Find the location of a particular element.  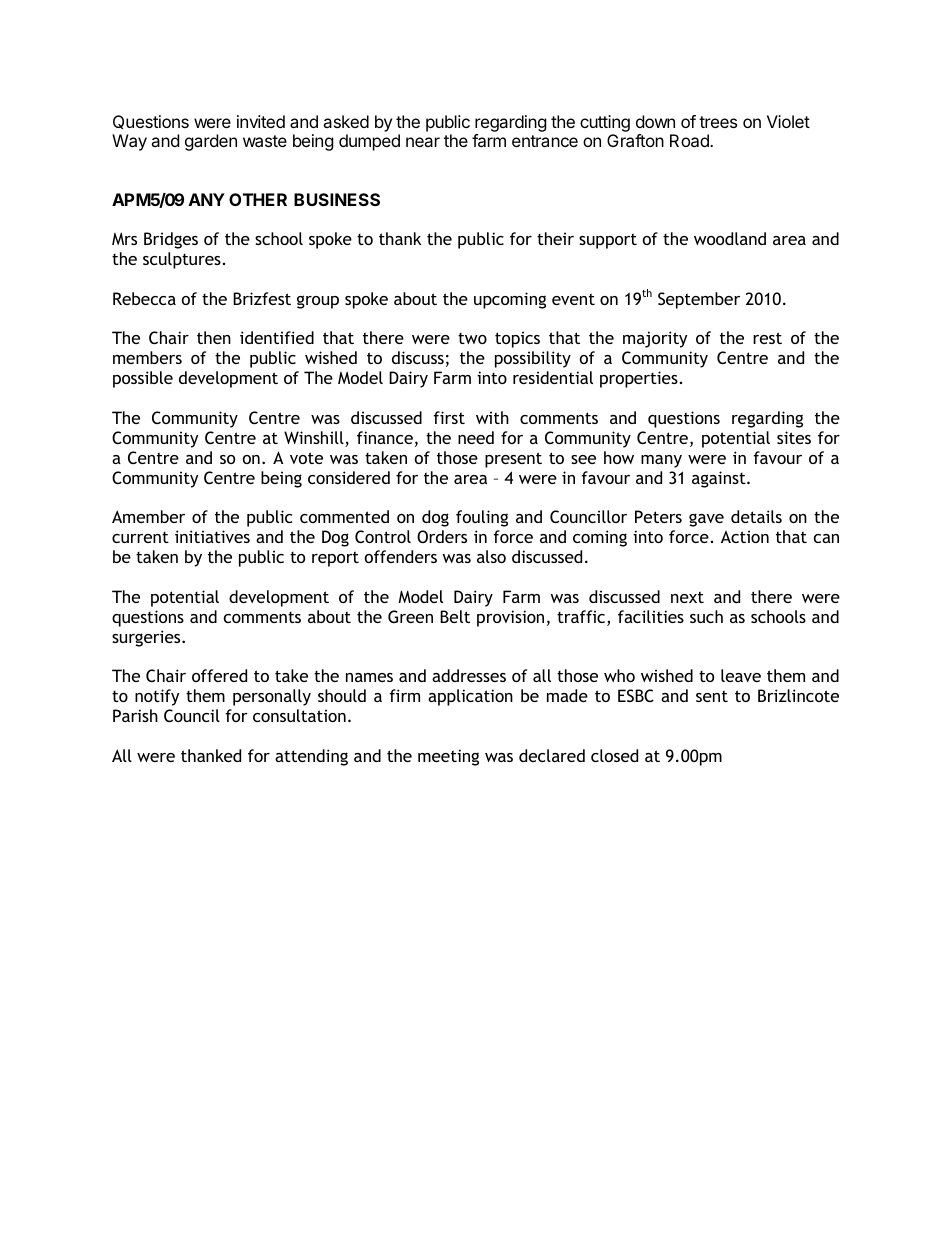

near is located at coordinates (423, 142).
